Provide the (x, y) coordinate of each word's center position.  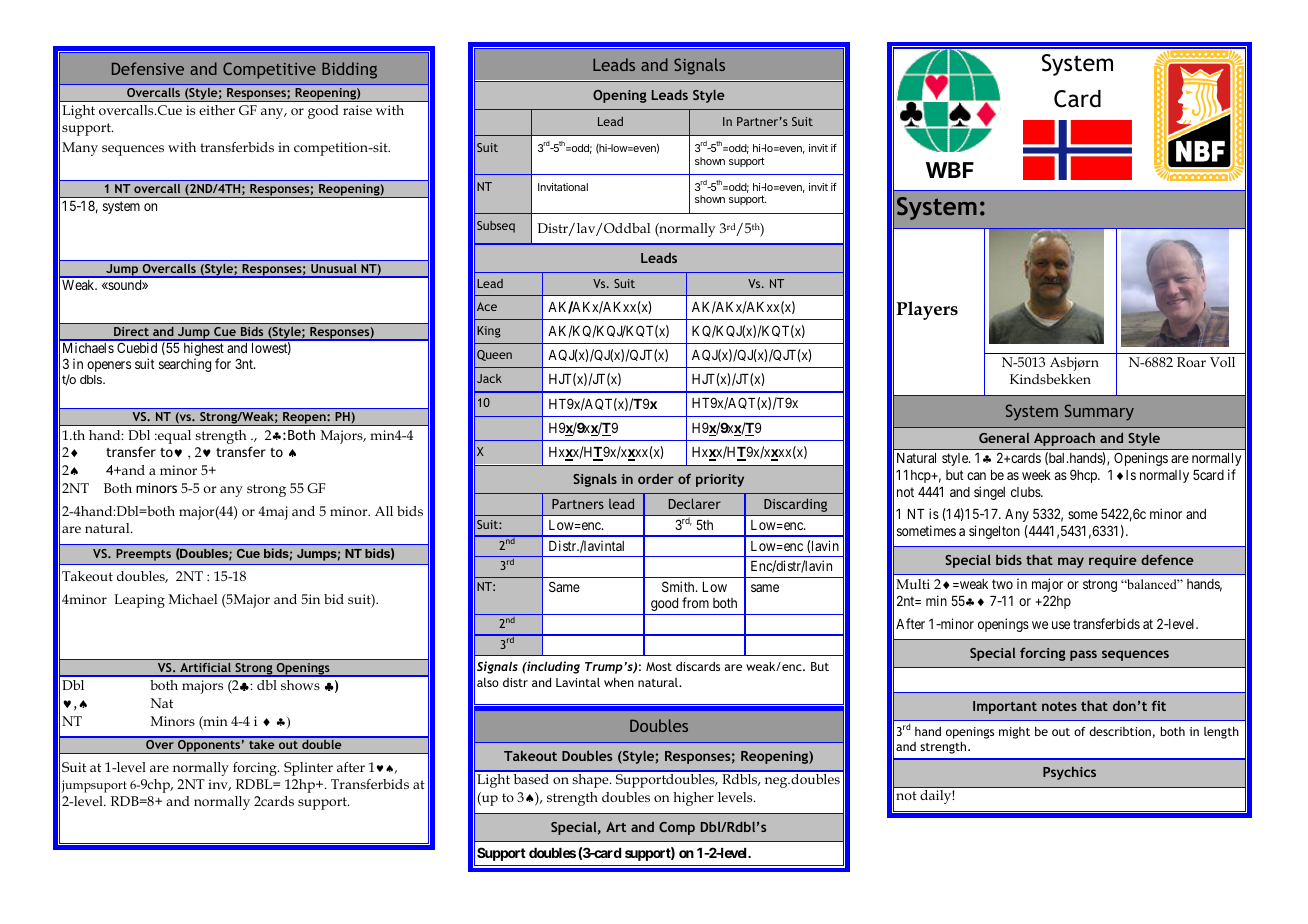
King (489, 332)
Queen (494, 355)
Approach (1064, 439)
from (695, 602)
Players (927, 310)
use (1061, 625)
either (217, 110)
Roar (1191, 362)
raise (357, 110)
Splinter (308, 769)
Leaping (139, 601)
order (656, 478)
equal (173, 437)
